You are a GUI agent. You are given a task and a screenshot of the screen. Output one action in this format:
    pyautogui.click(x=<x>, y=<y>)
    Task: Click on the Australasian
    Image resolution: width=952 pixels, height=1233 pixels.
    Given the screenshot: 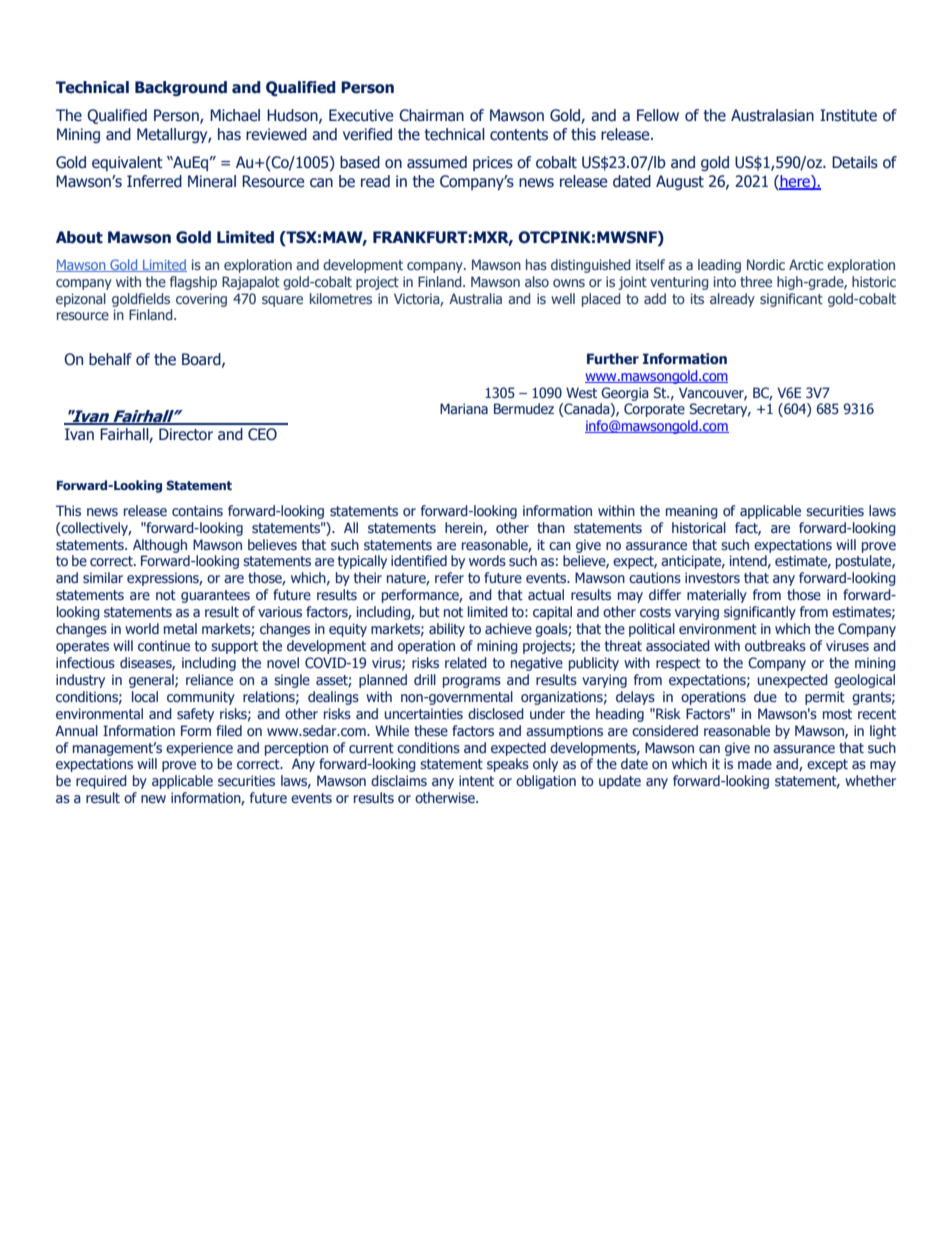 What is the action you would take?
    pyautogui.click(x=772, y=115)
